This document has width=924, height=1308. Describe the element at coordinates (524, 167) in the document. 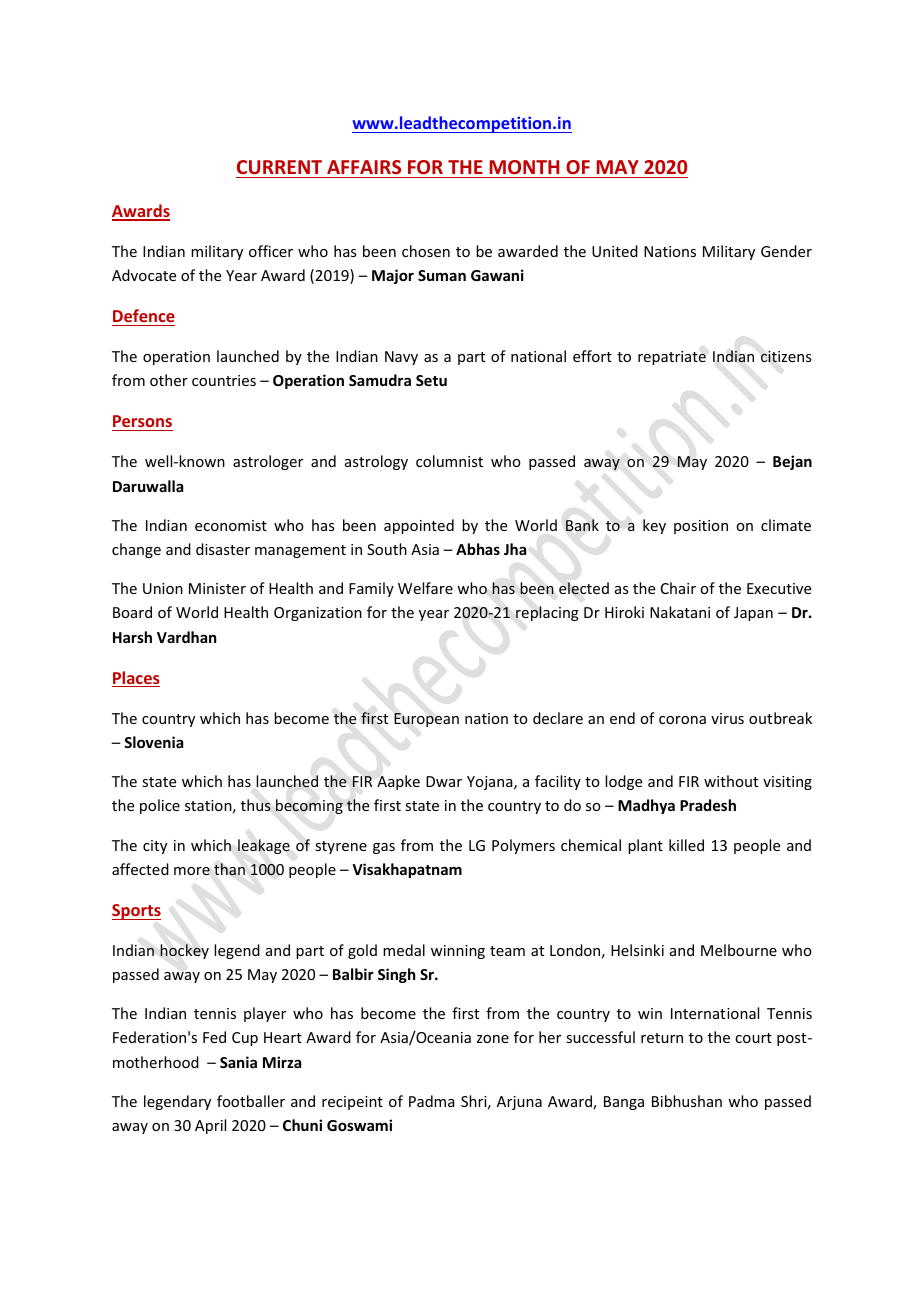

I see `MONTH` at that location.
